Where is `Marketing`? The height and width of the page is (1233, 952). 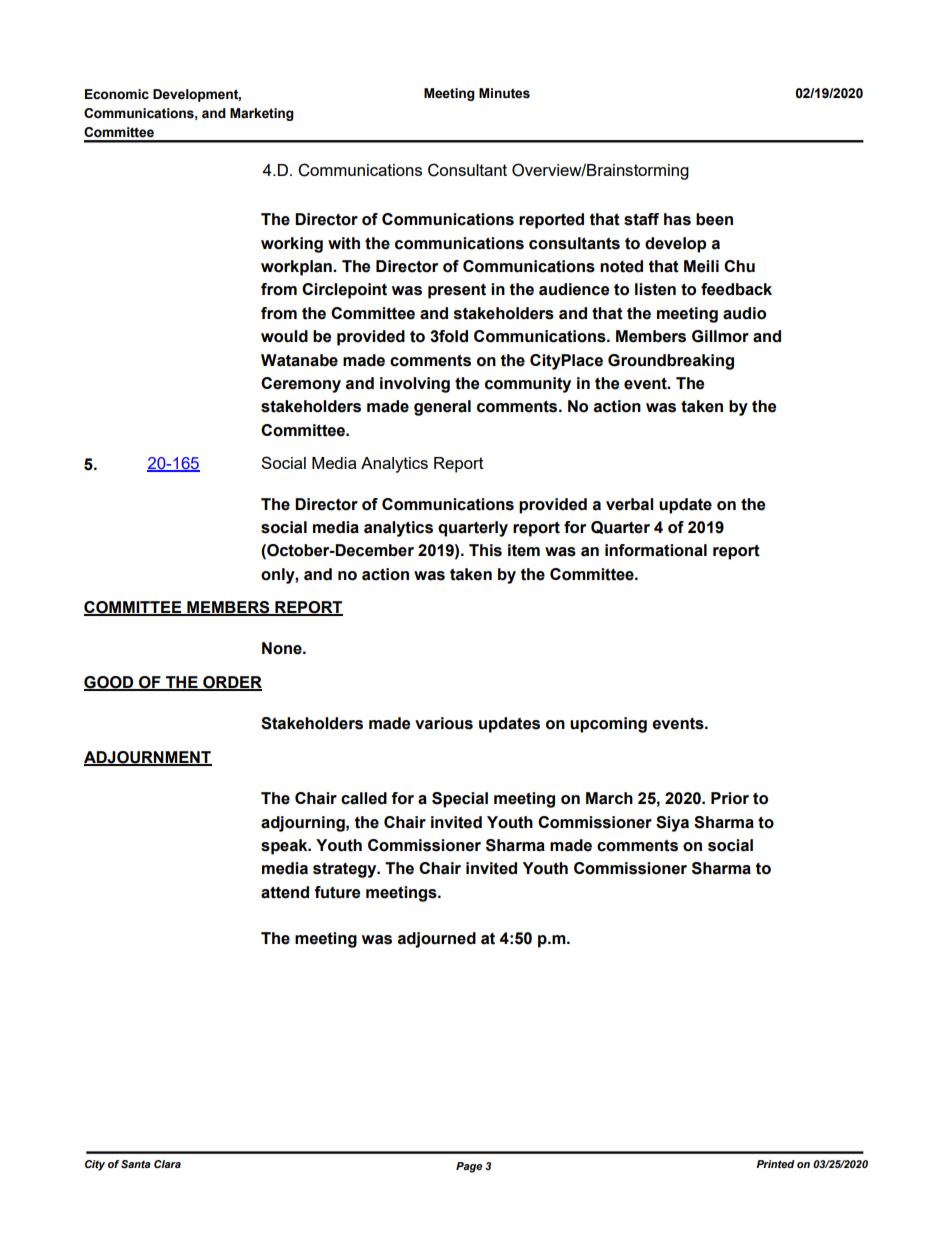 Marketing is located at coordinates (262, 114).
